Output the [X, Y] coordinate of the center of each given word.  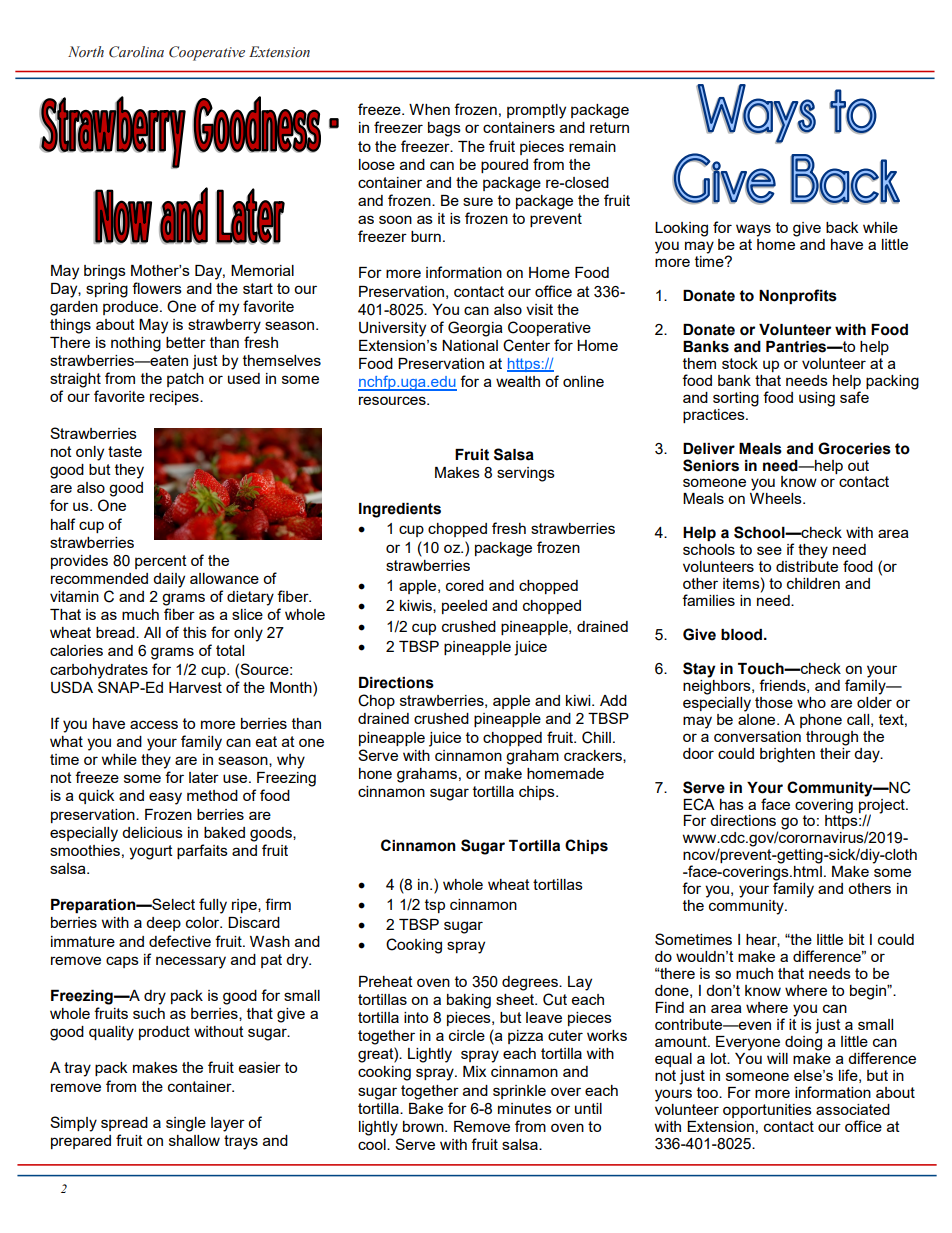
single [186, 1124]
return [609, 127]
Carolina [136, 52]
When [429, 109]
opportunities [767, 1111]
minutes [525, 1108]
